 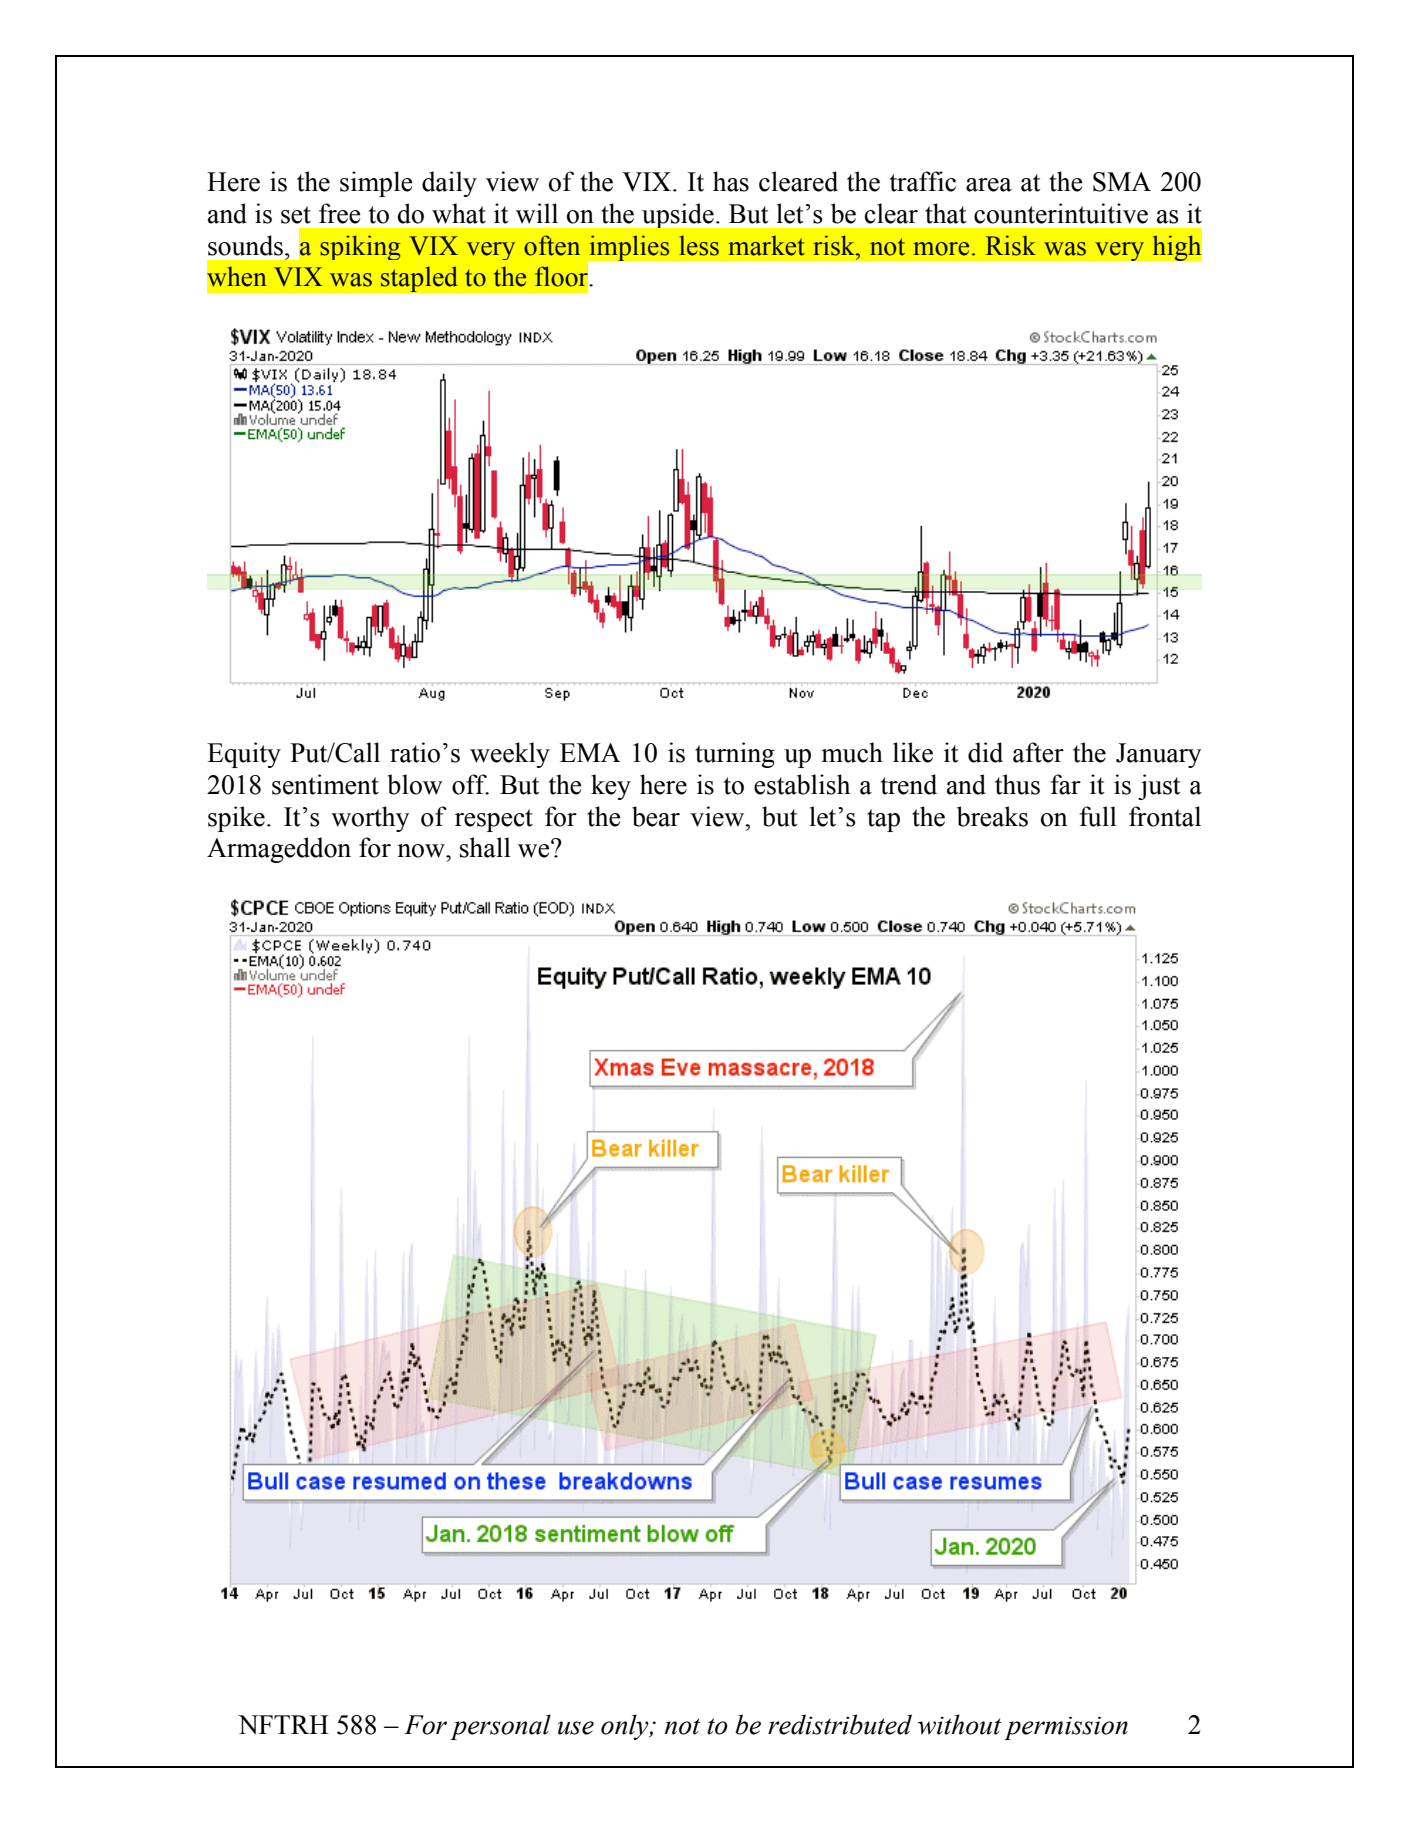 What do you see at coordinates (1061, 213) in the screenshot?
I see `counterintuitive` at bounding box center [1061, 213].
